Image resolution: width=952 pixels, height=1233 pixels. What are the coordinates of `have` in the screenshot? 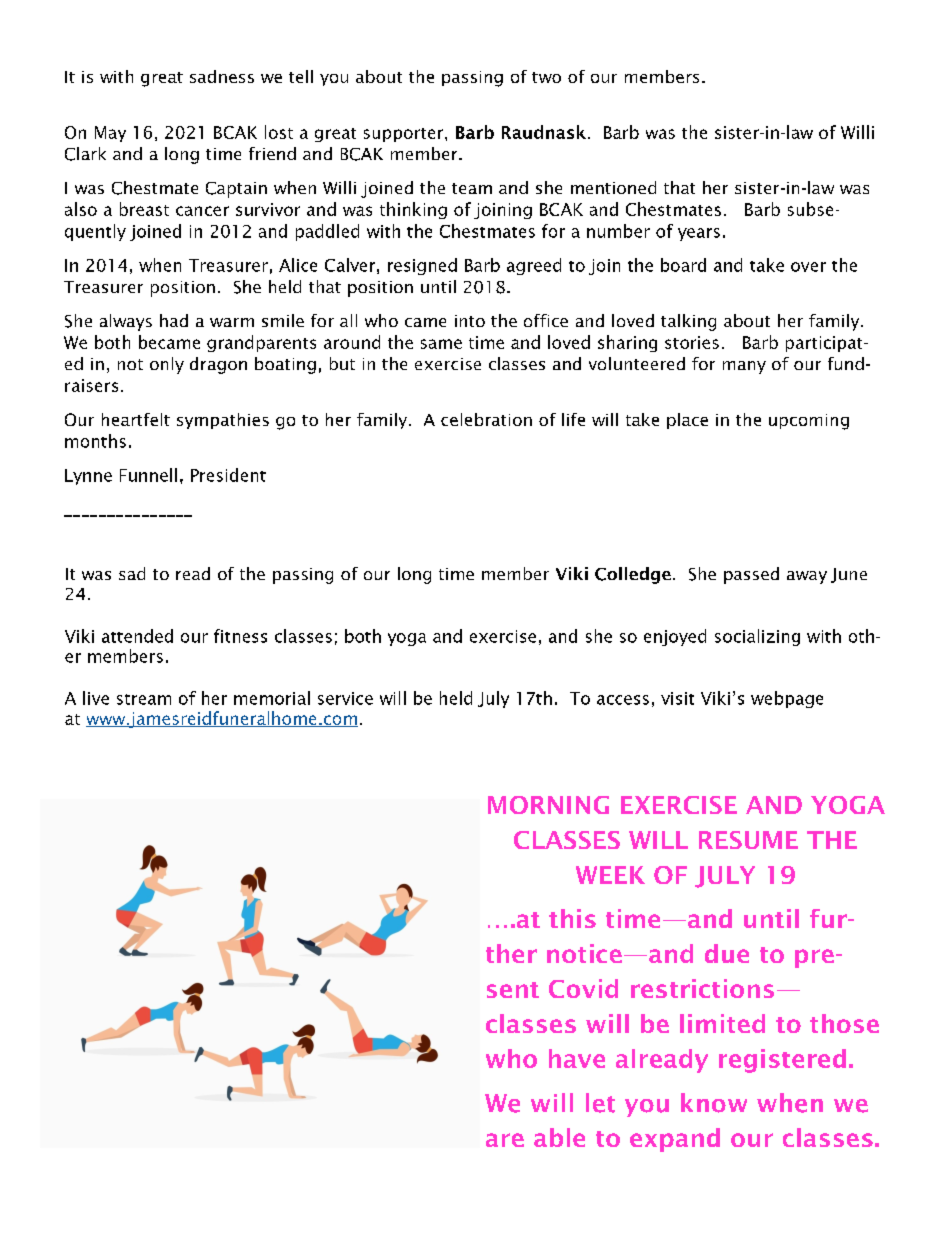 It's located at (577, 1058).
